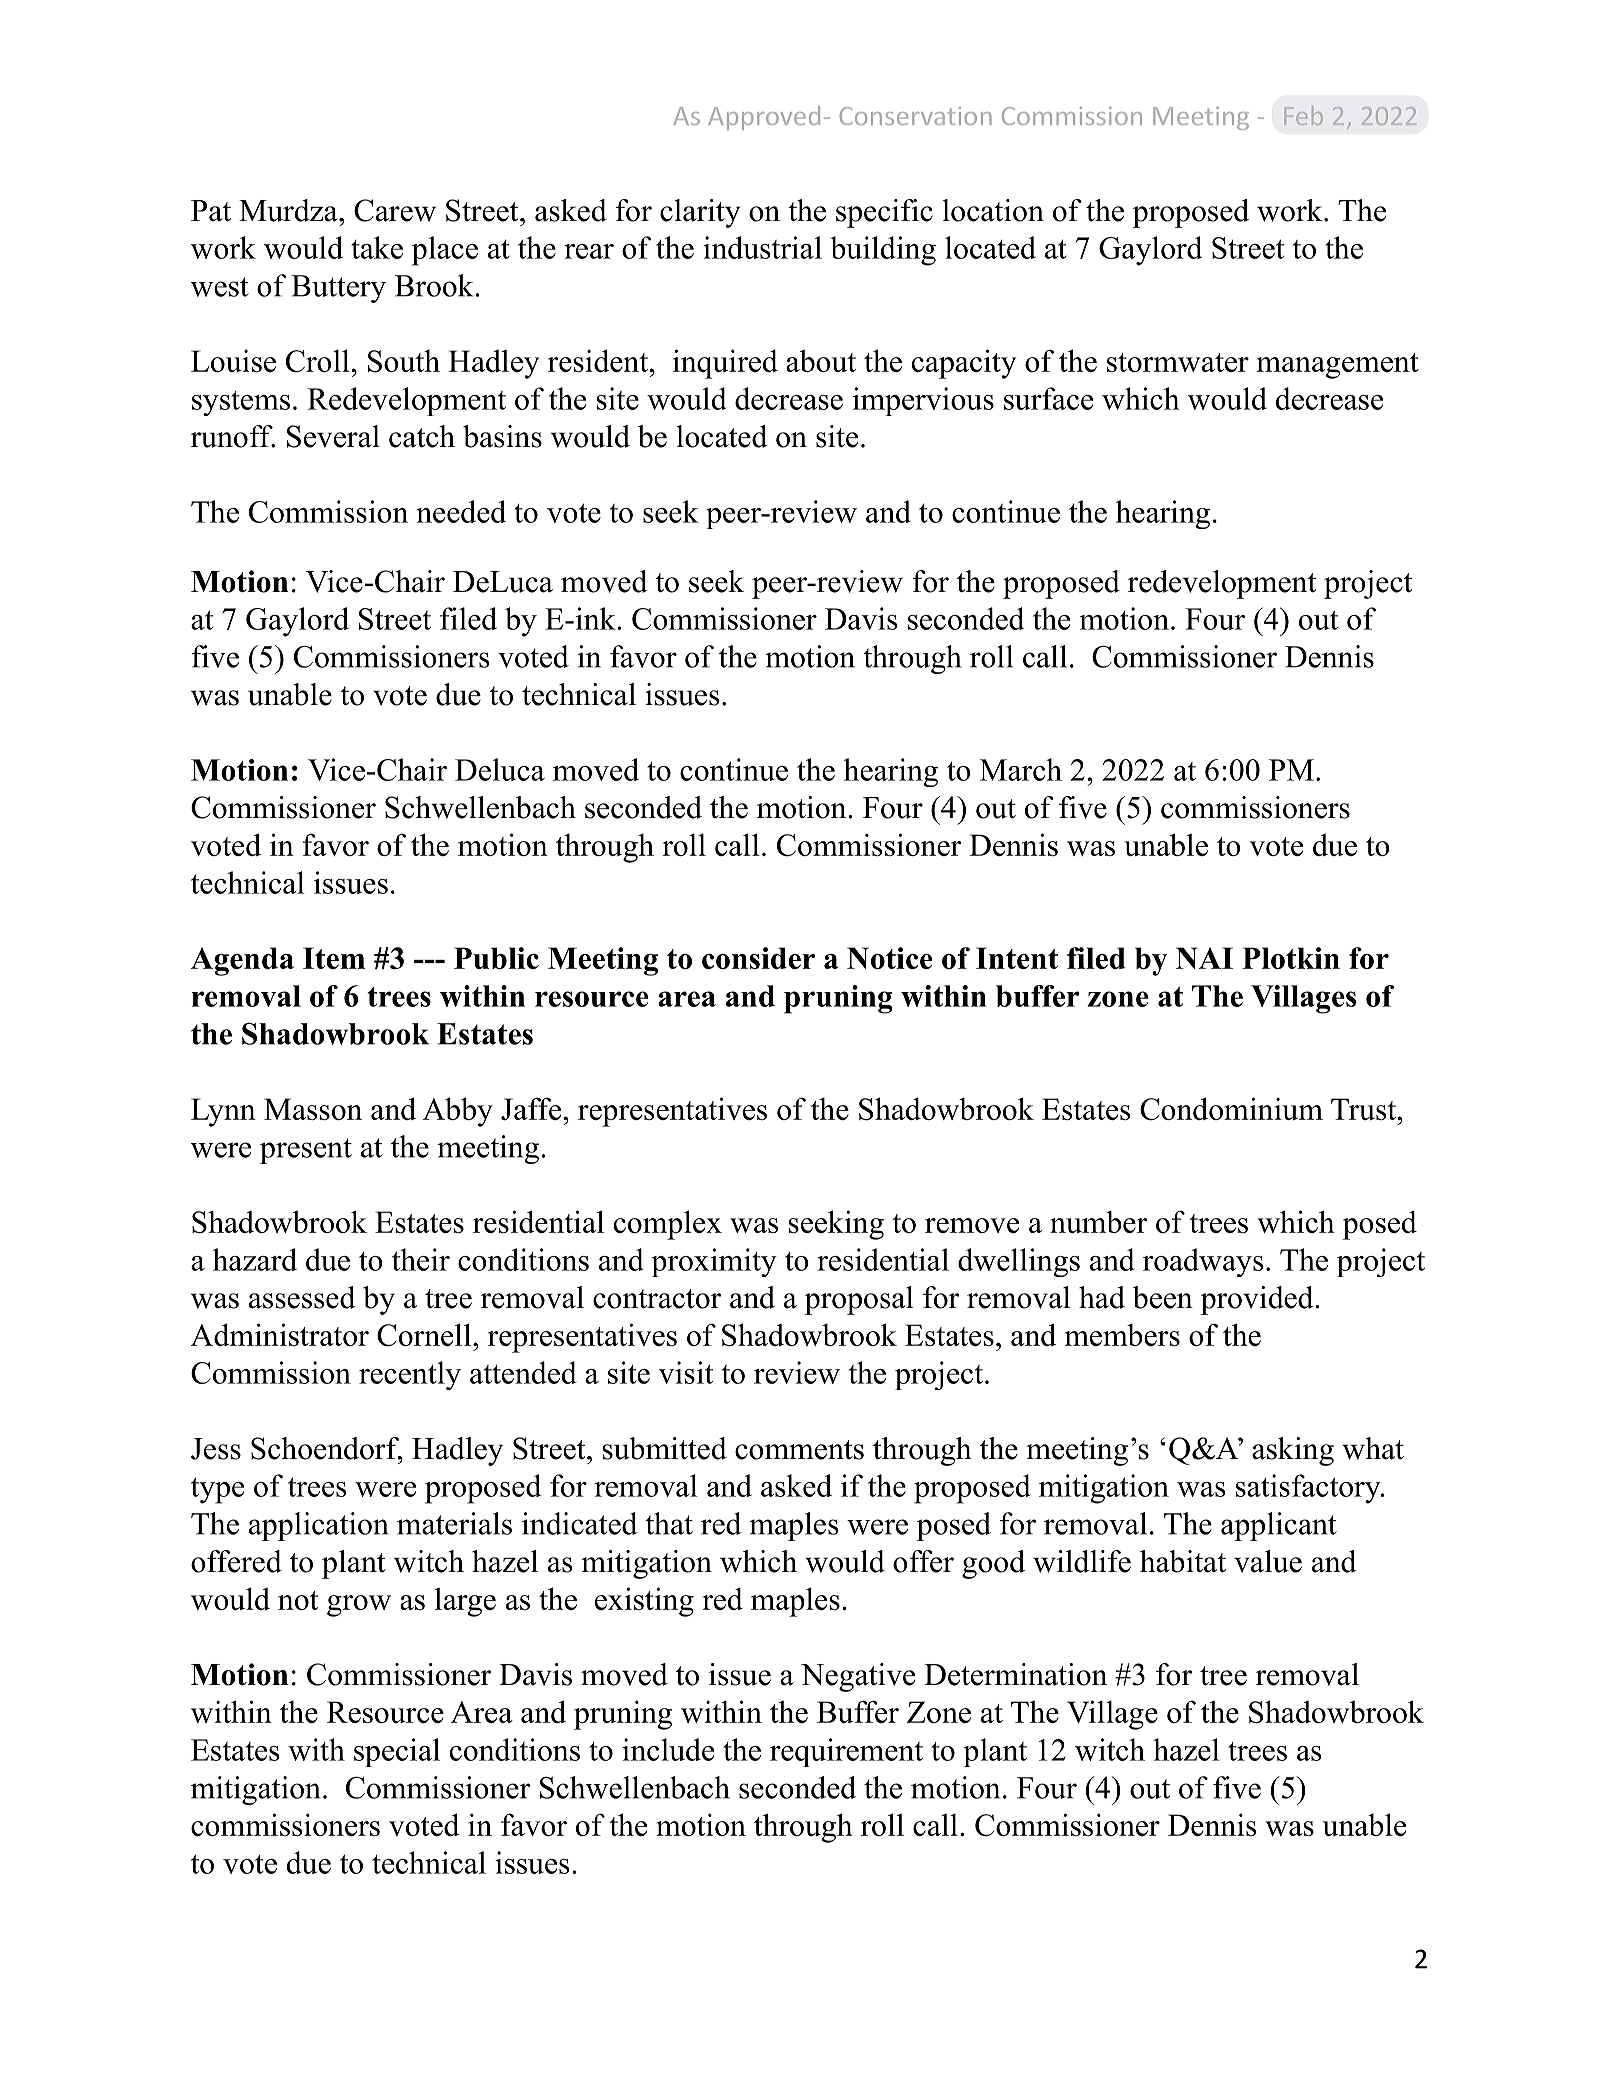 This screenshot has height=2095, width=1619. Describe the element at coordinates (333, 436) in the screenshot. I see `Several` at that location.
